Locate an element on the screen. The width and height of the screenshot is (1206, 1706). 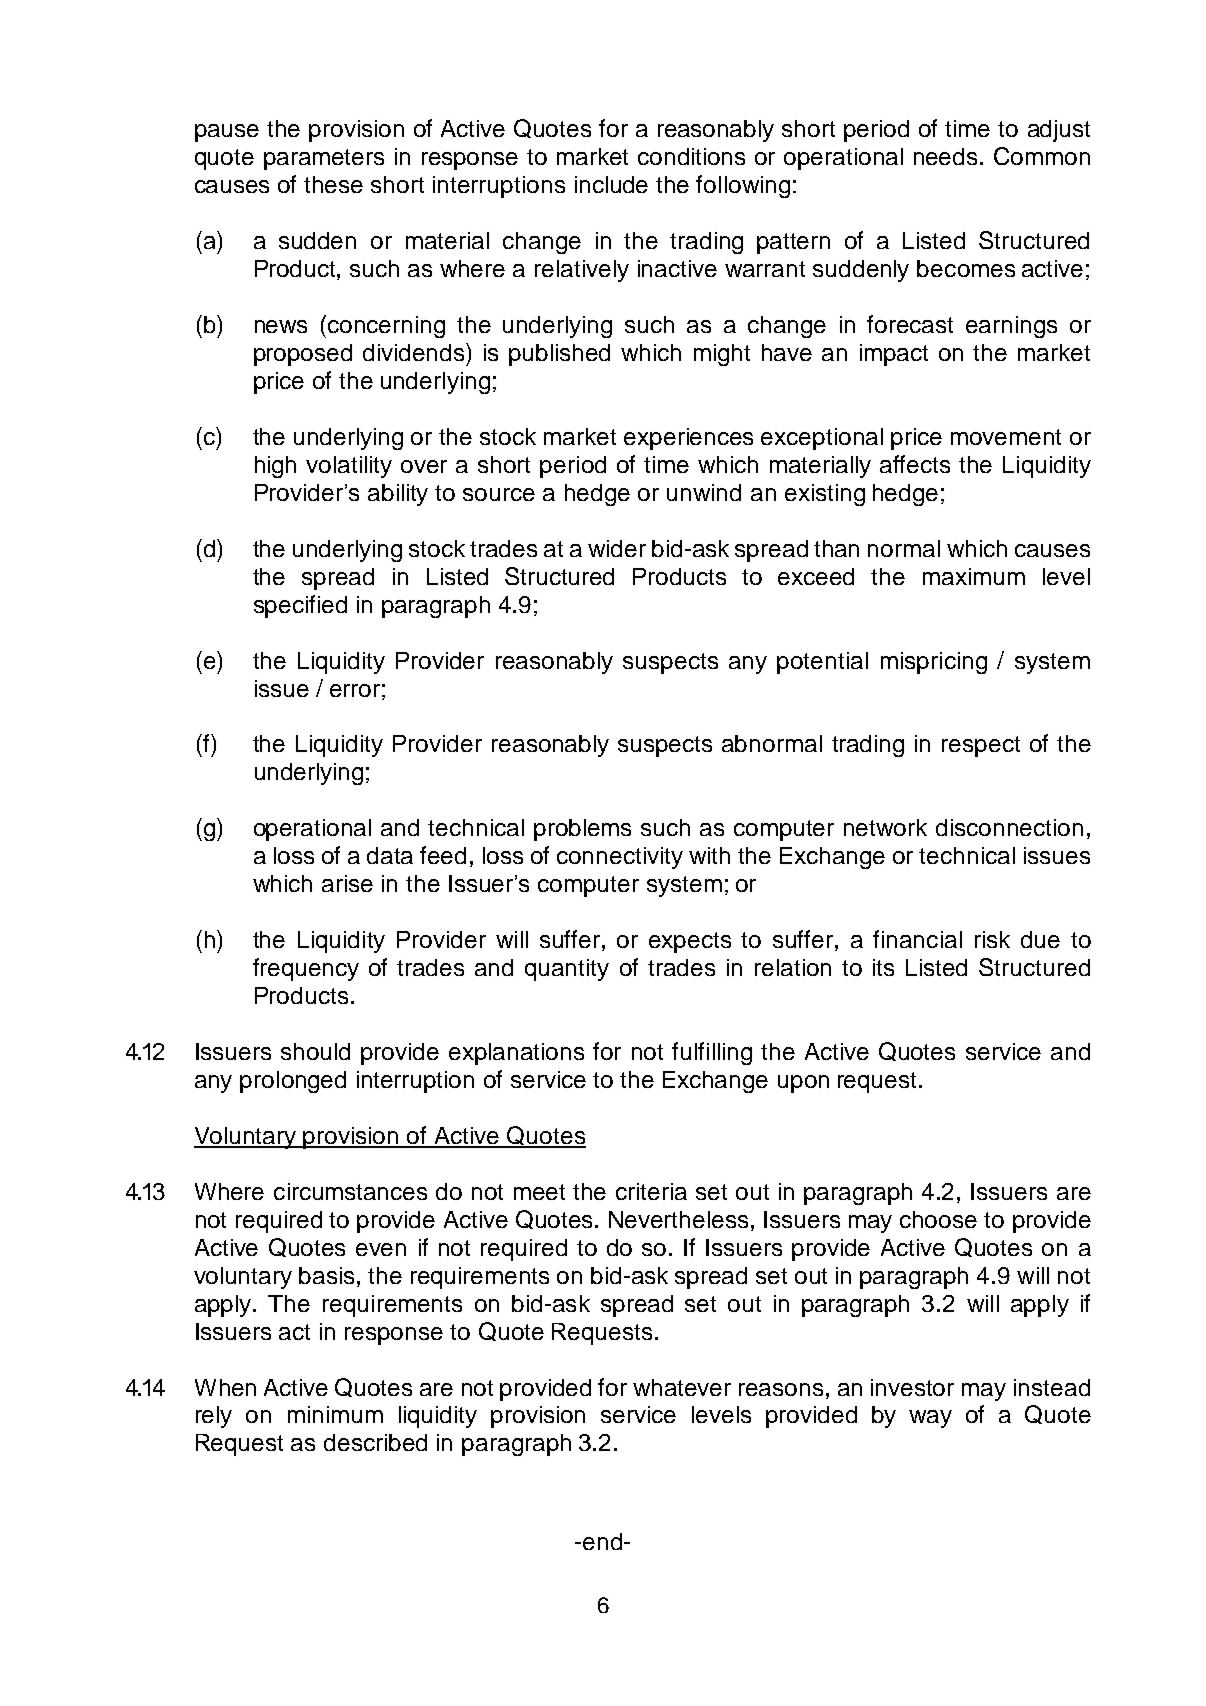
parameters is located at coordinates (324, 159).
